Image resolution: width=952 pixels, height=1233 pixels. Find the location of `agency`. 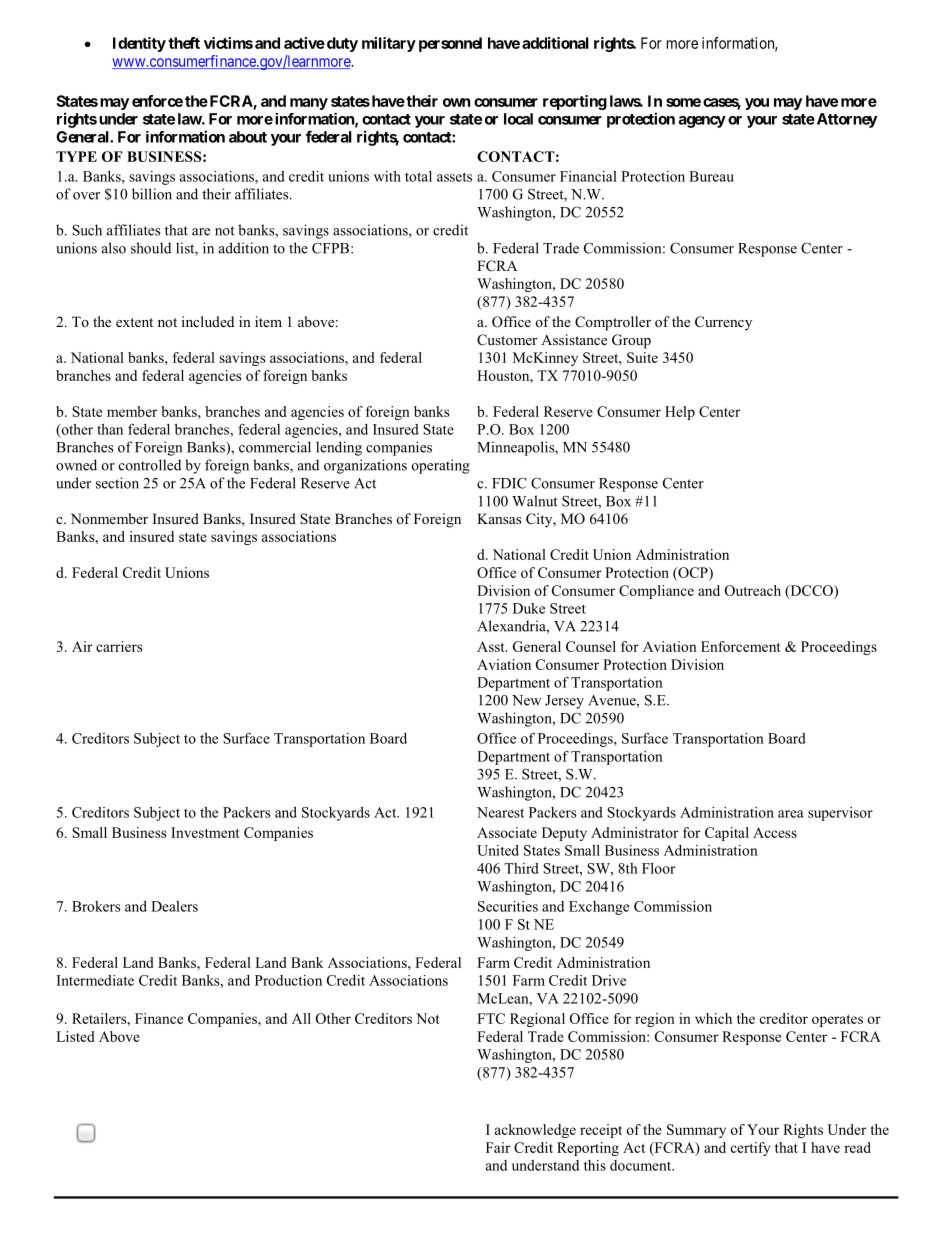

agency is located at coordinates (702, 122).
